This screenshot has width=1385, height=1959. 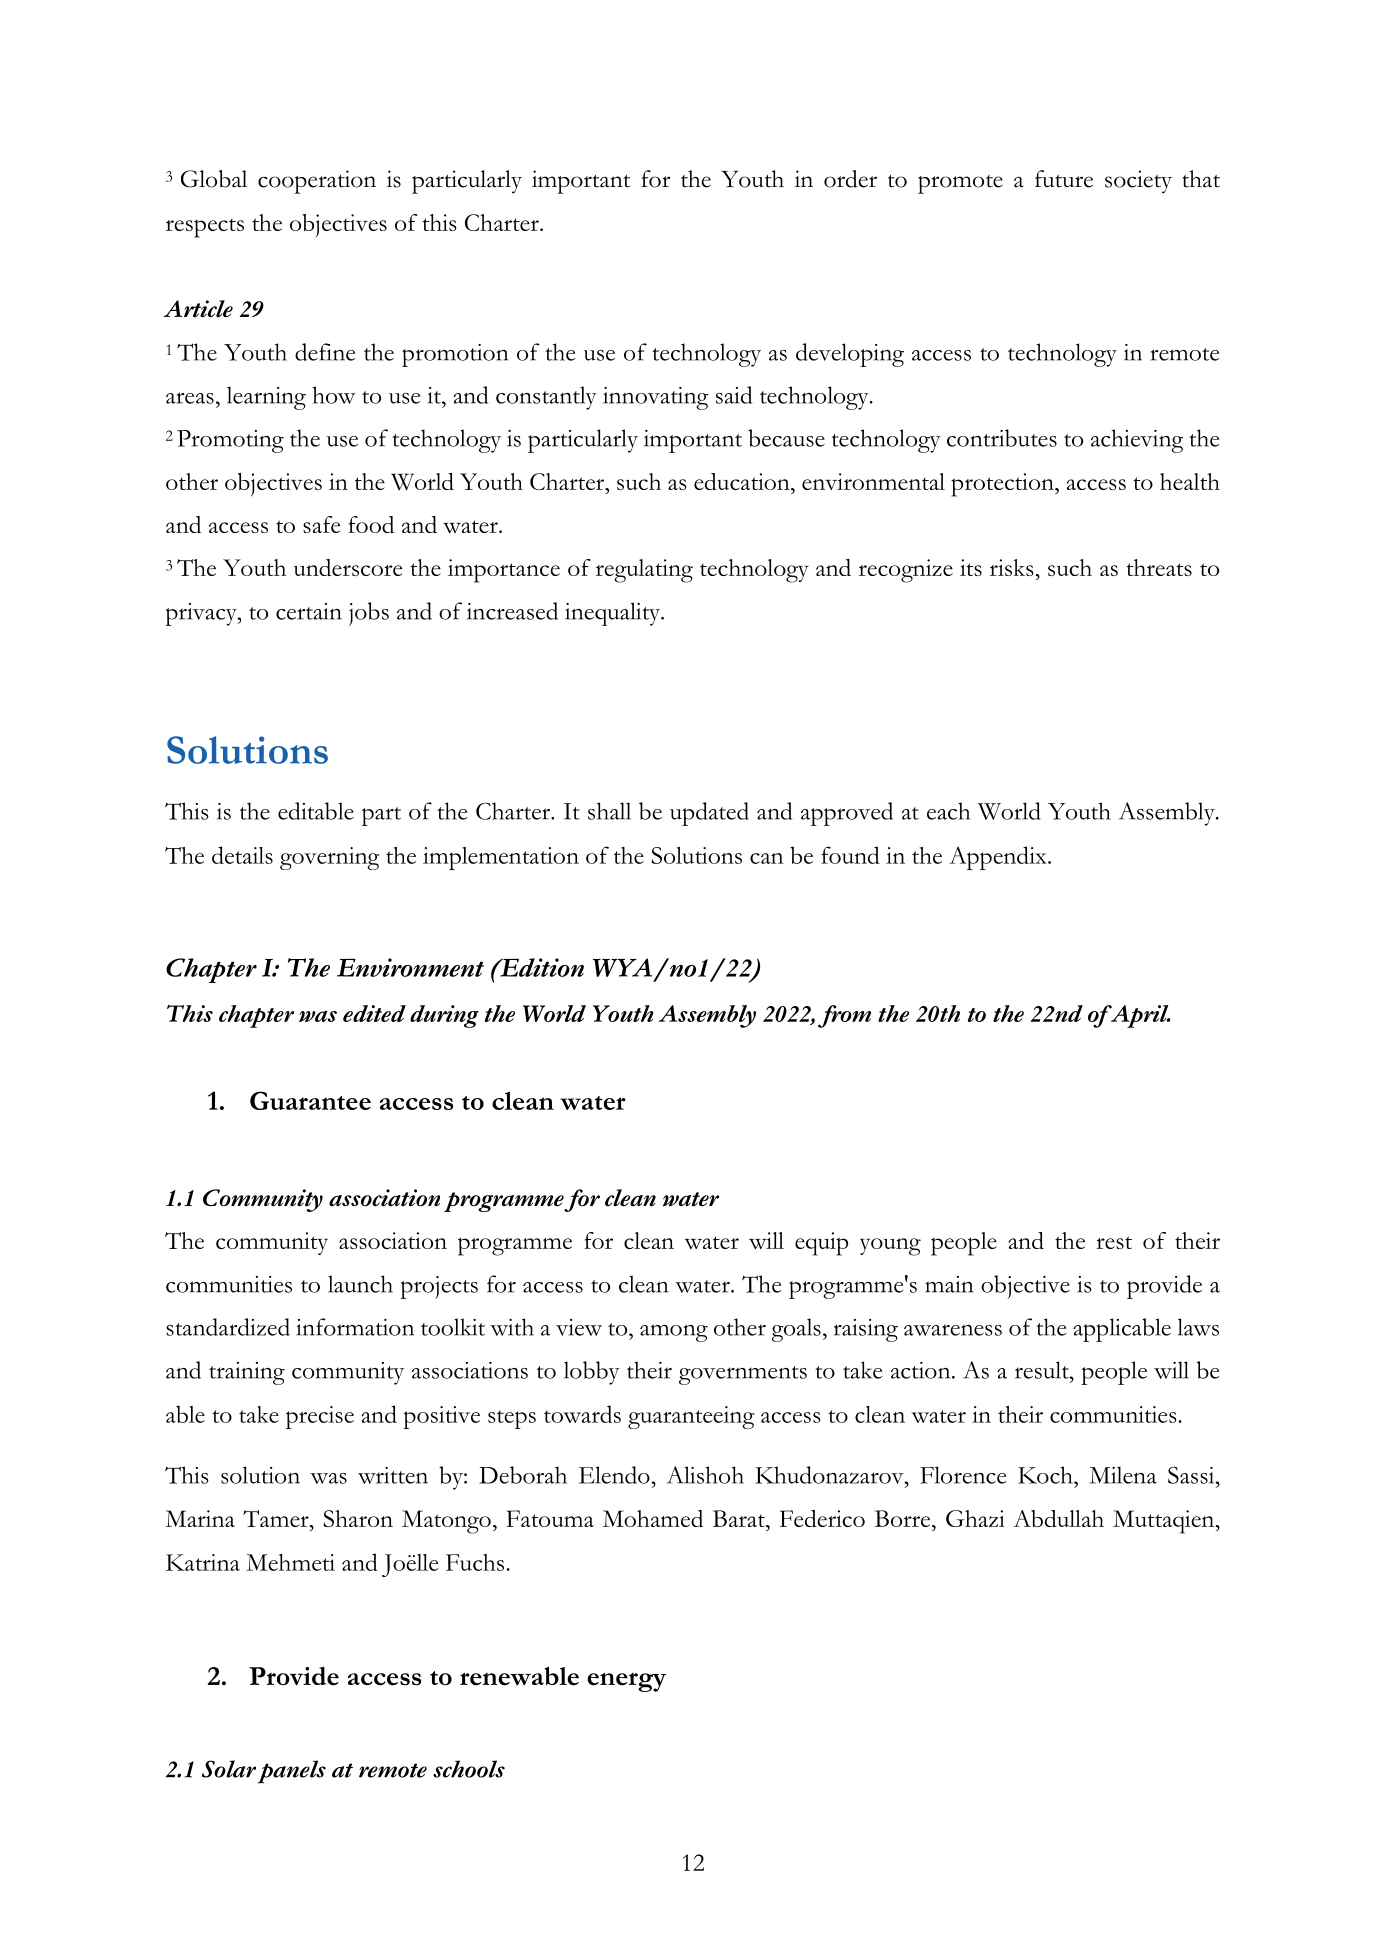 What do you see at coordinates (644, 571) in the screenshot?
I see `regulating` at bounding box center [644, 571].
